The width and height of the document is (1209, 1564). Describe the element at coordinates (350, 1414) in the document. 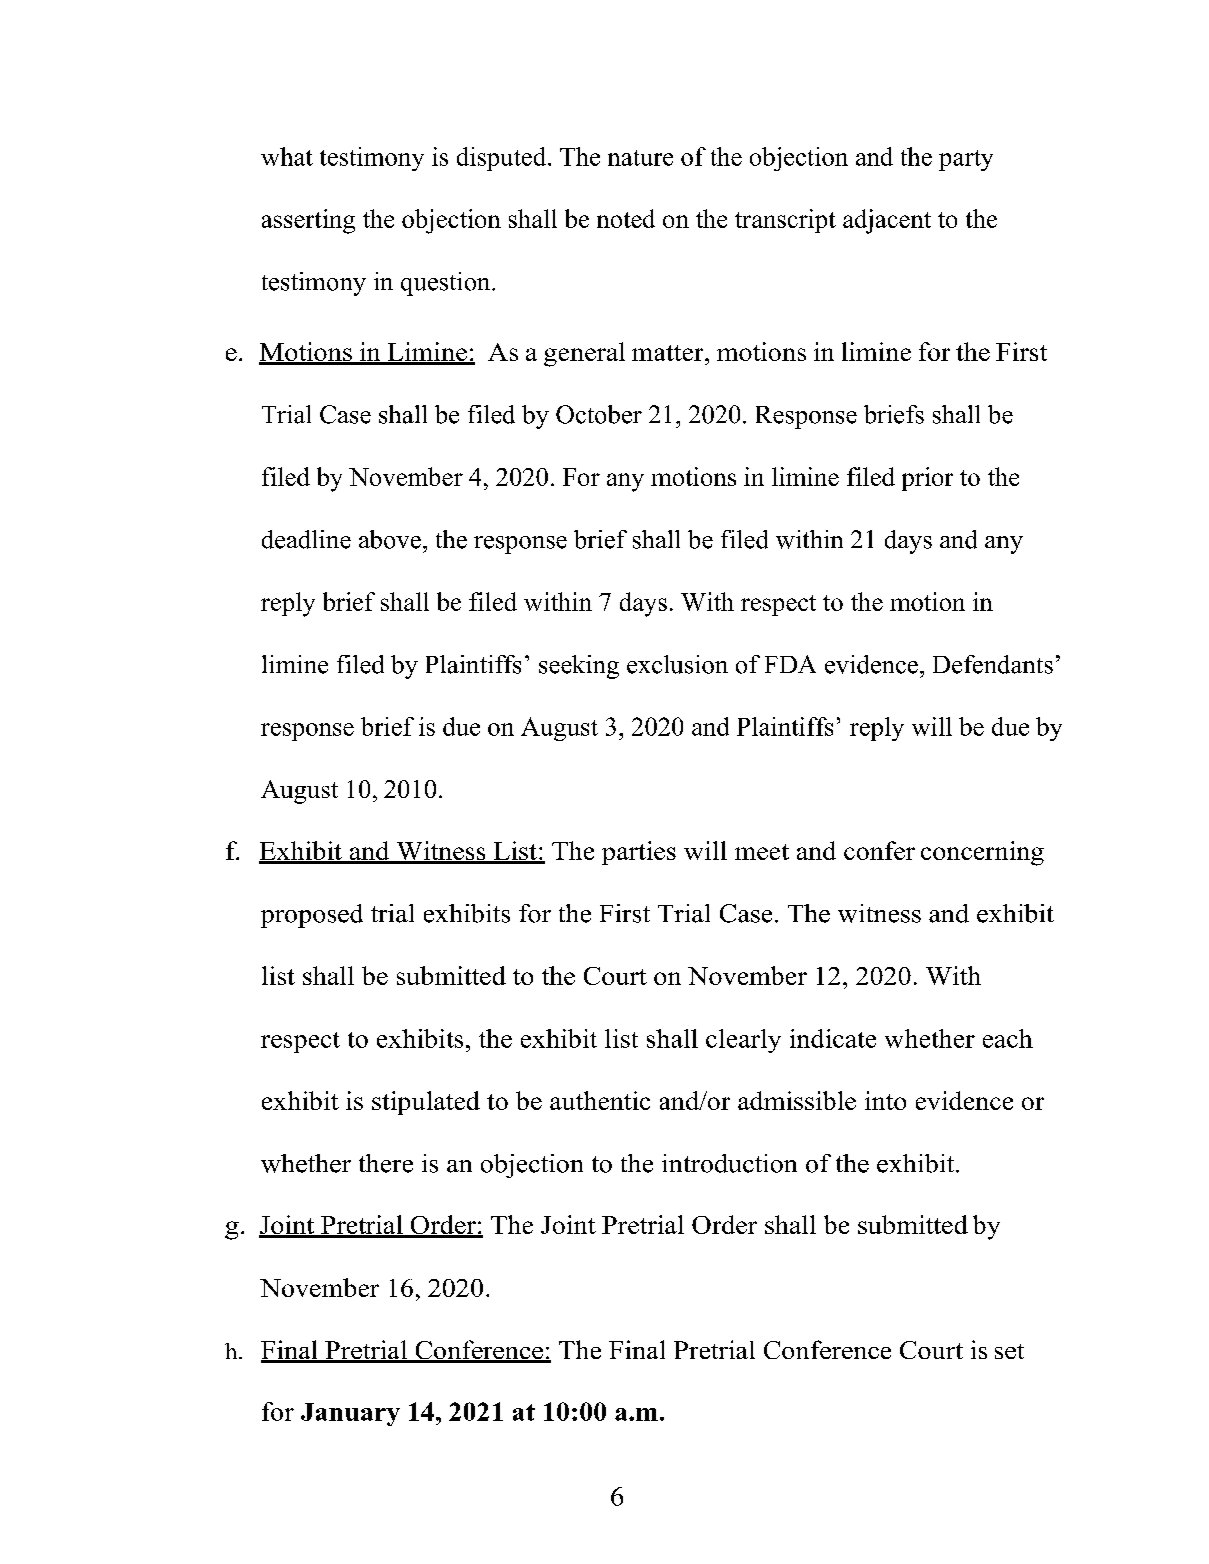

I see `January` at that location.
